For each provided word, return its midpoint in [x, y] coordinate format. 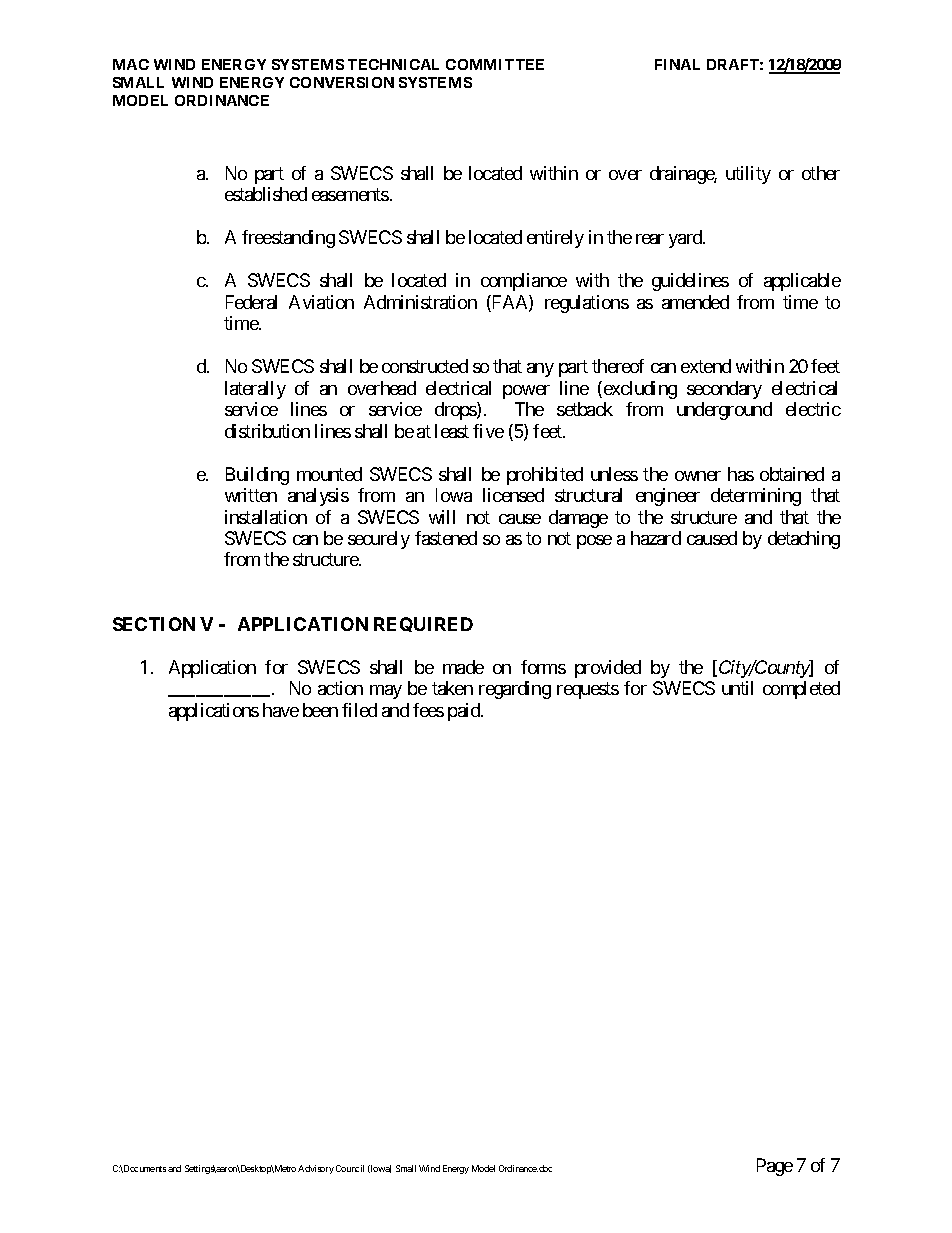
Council [350, 1168]
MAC [131, 64]
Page [775, 1167]
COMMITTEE [495, 64]
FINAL [677, 64]
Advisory [316, 1169]
